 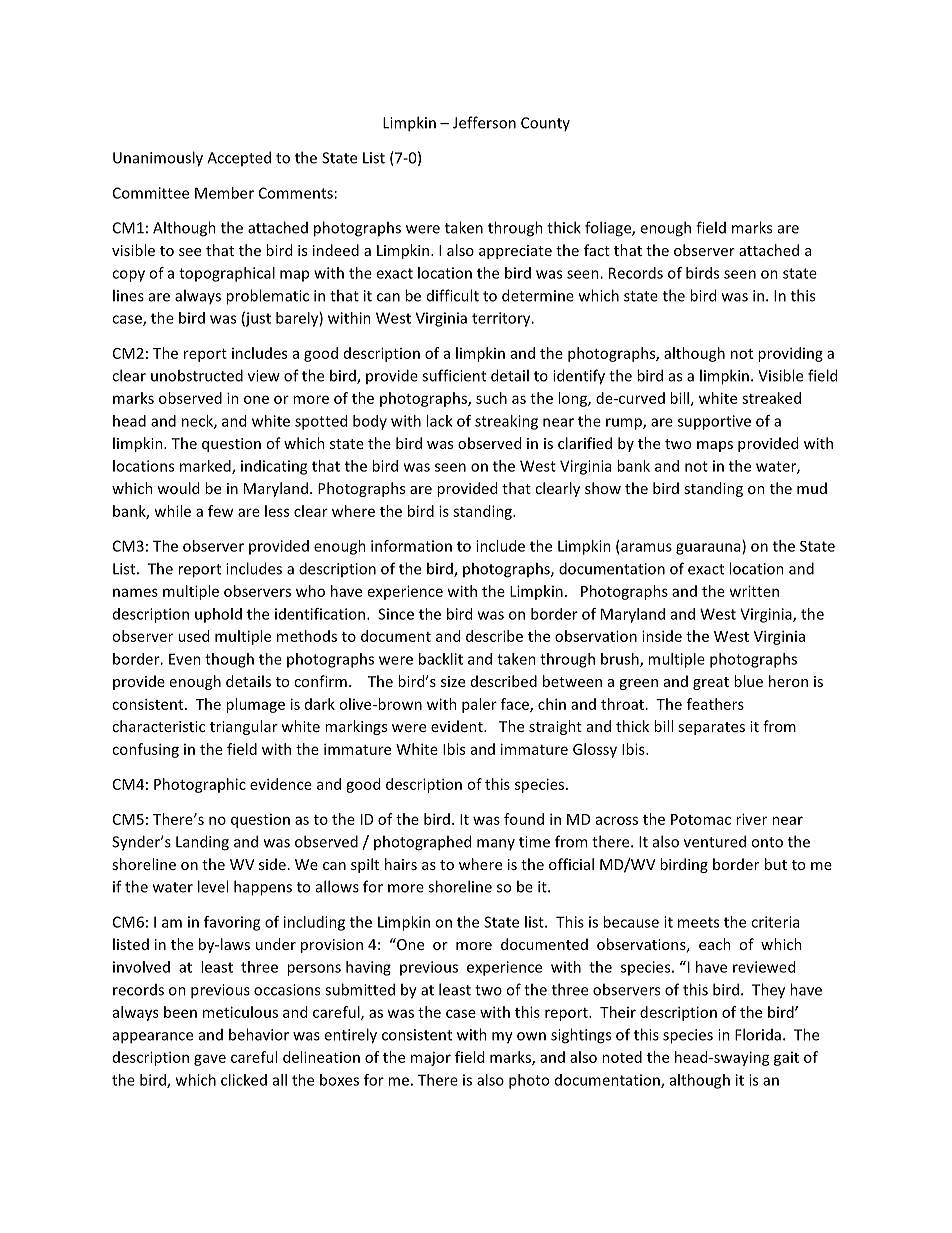 I want to click on Jefferson, so click(x=484, y=122).
